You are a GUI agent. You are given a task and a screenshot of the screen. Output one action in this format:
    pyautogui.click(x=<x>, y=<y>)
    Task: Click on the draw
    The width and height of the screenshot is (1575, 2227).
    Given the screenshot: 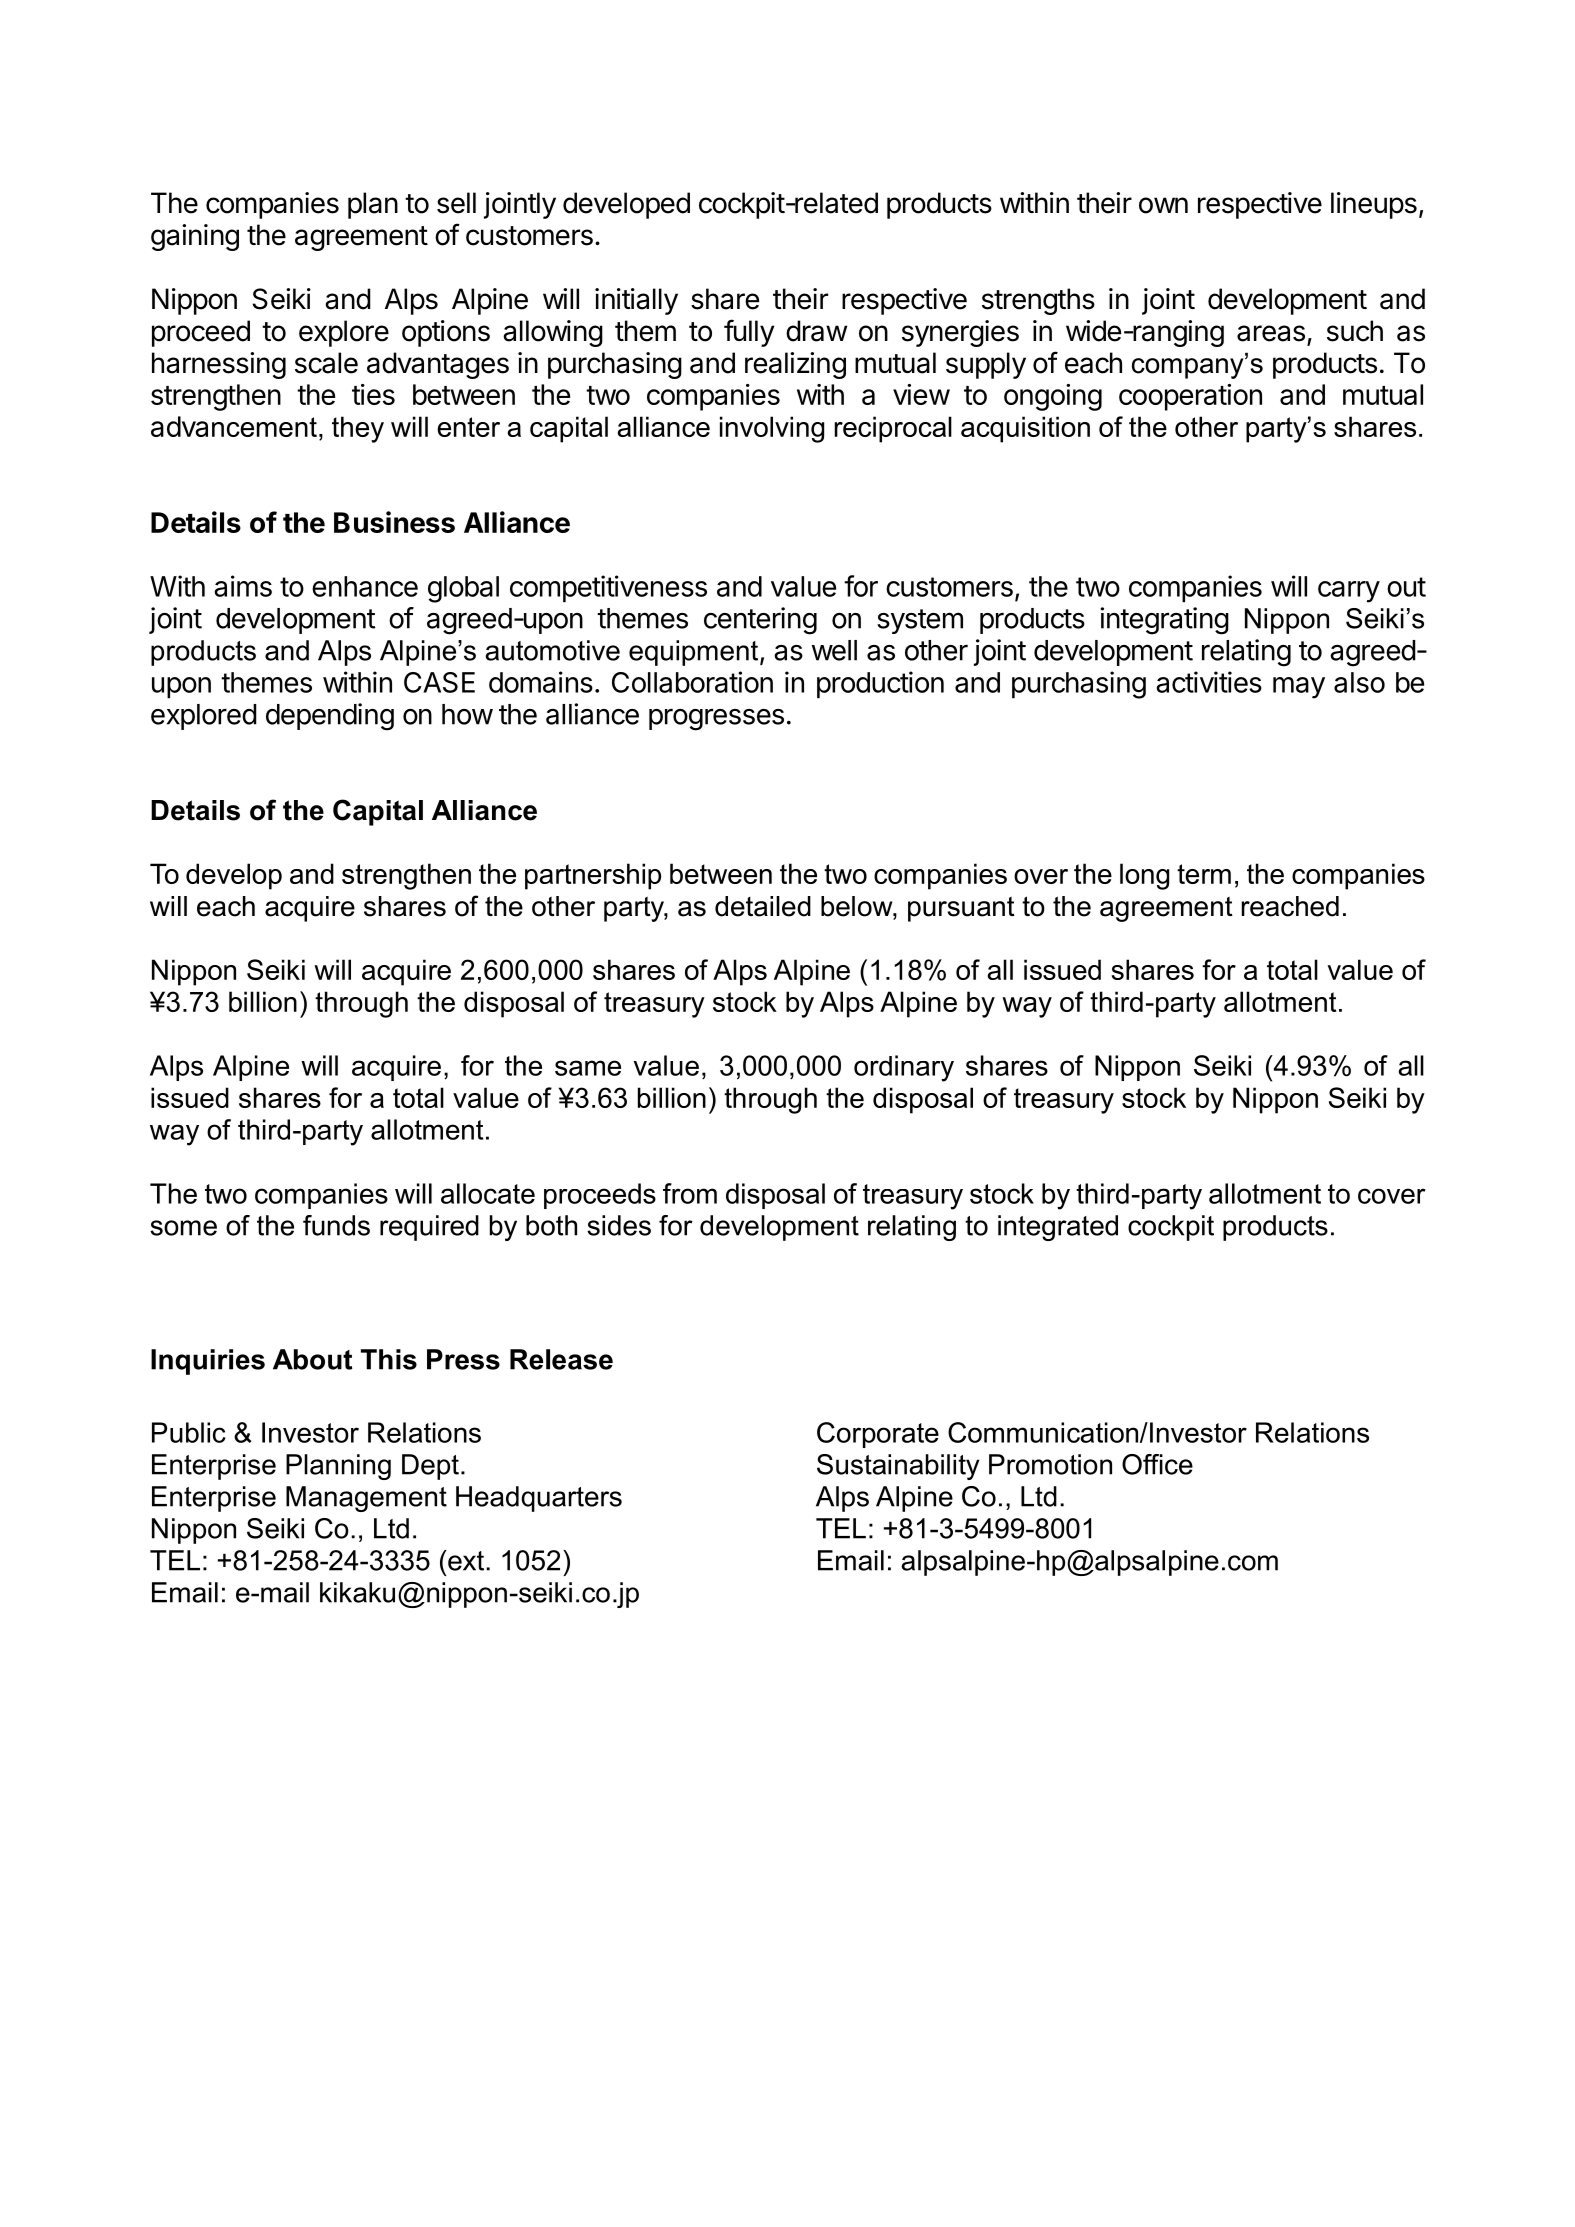 What is the action you would take?
    pyautogui.click(x=816, y=331)
